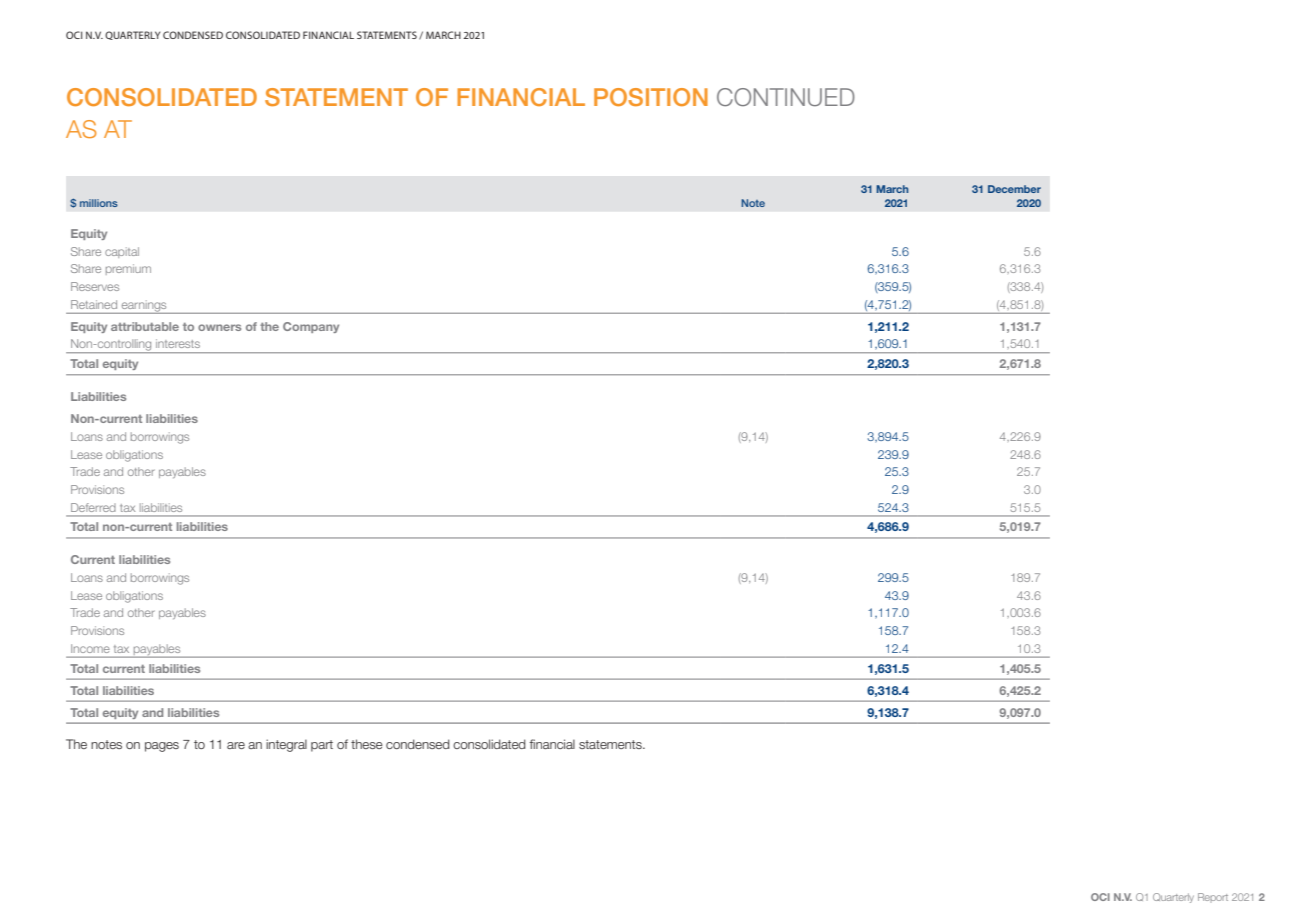 This page has width=1308, height=924. Describe the element at coordinates (1014, 189) in the page. I see `December` at that location.
